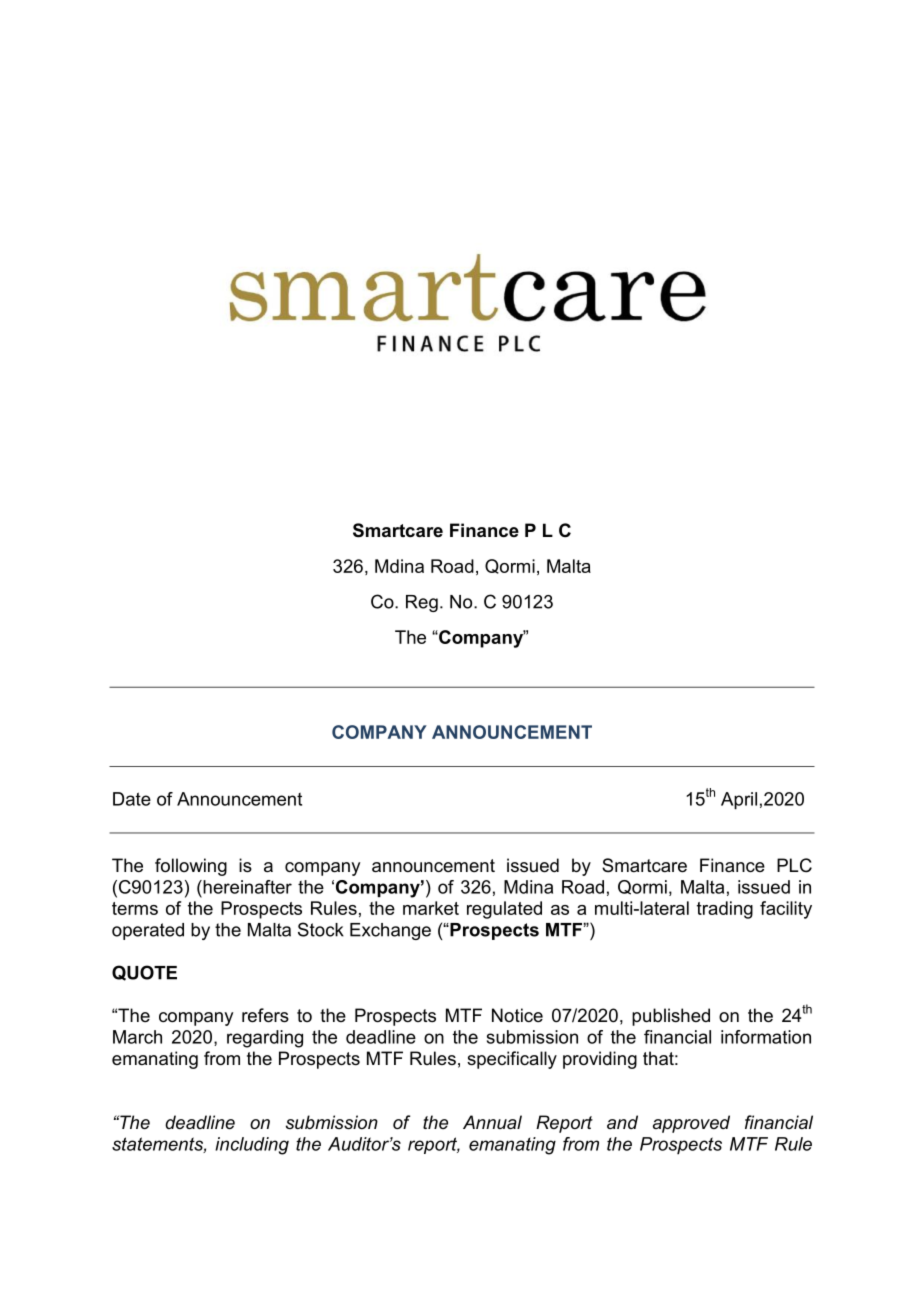  I want to click on trading, so click(725, 910).
